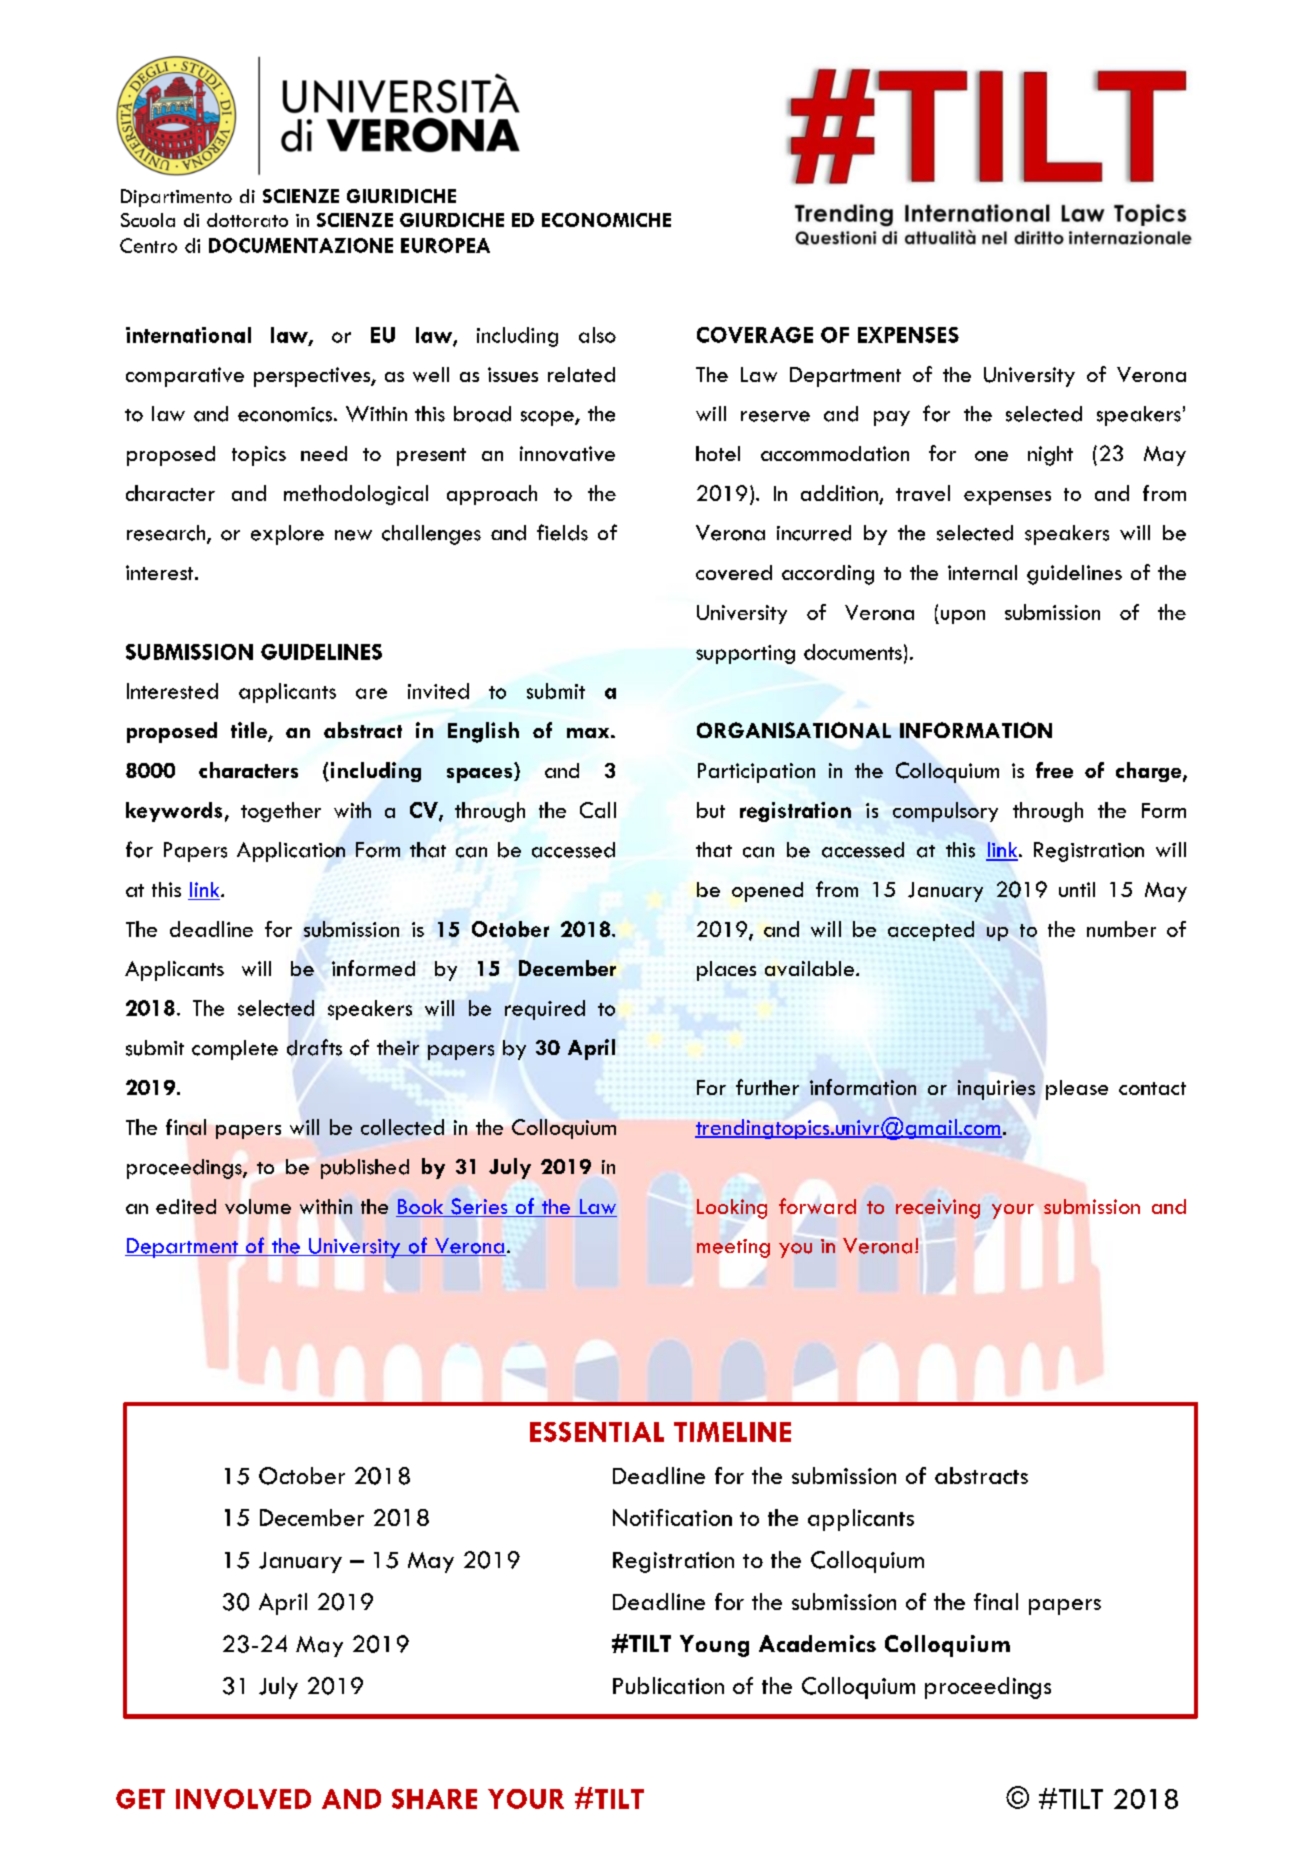  What do you see at coordinates (235, 1050) in the screenshot?
I see `complete` at bounding box center [235, 1050].
